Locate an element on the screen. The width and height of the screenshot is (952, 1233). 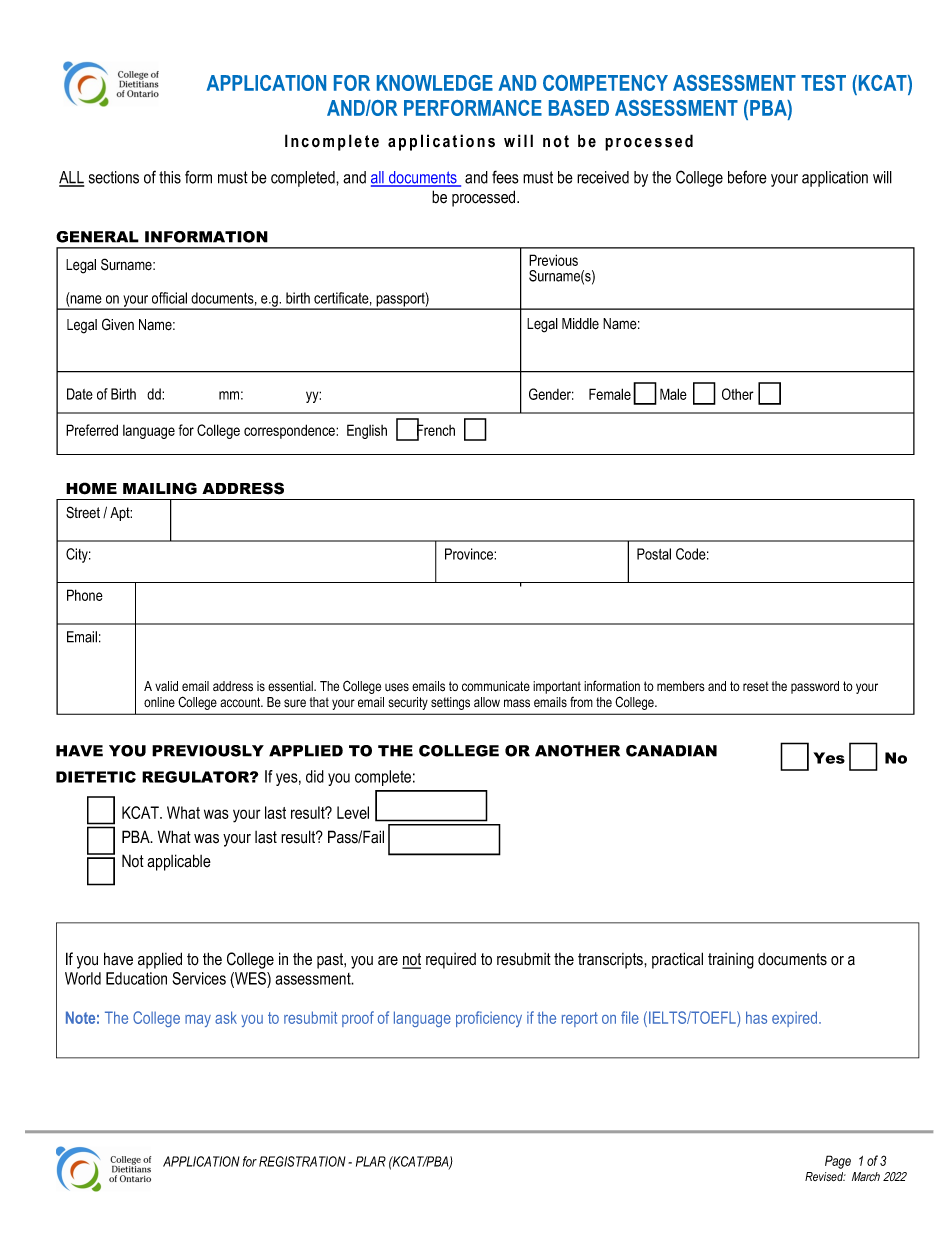
Gender is located at coordinates (551, 394).
